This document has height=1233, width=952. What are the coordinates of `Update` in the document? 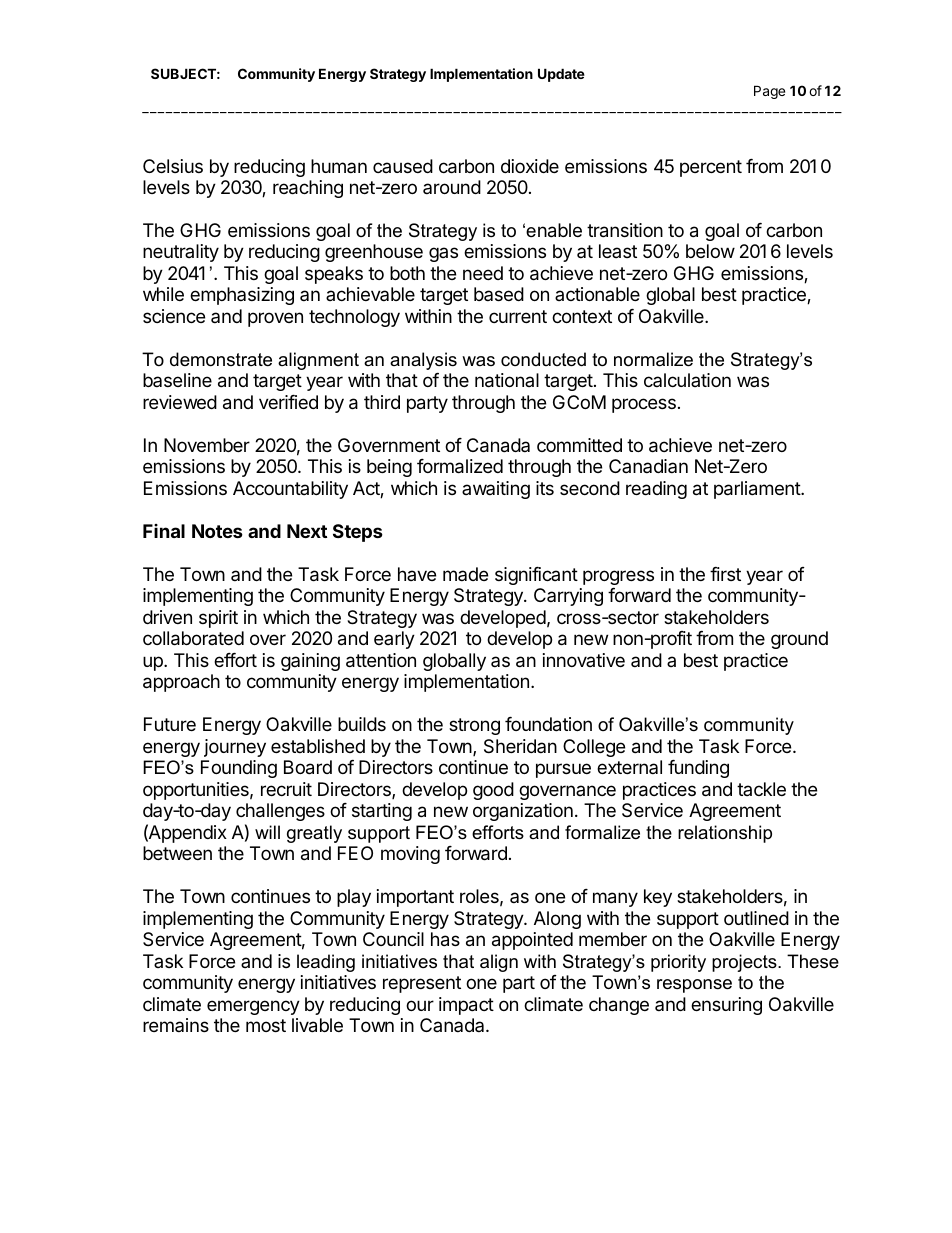 It's located at (561, 75).
